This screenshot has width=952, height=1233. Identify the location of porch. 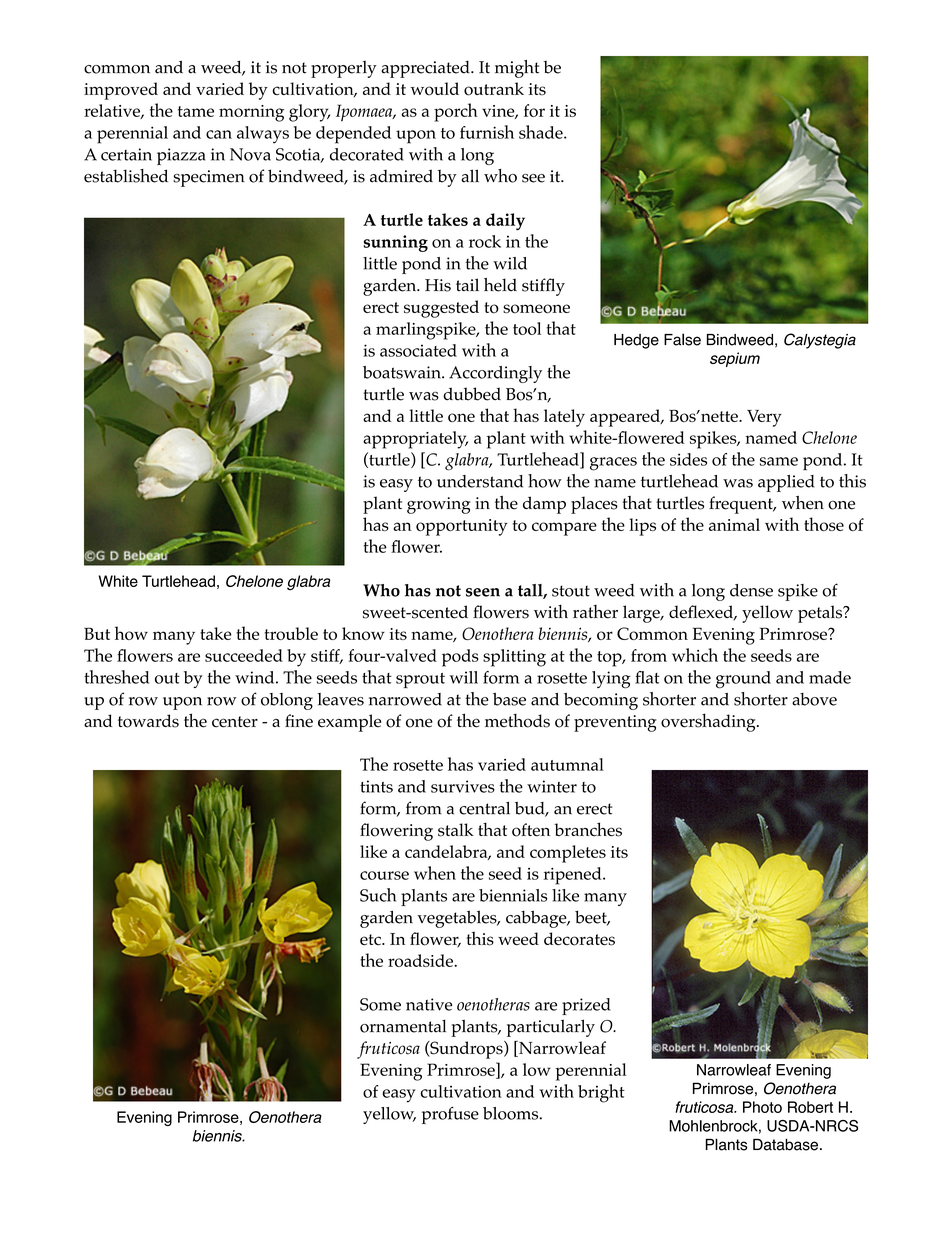
(456, 112).
